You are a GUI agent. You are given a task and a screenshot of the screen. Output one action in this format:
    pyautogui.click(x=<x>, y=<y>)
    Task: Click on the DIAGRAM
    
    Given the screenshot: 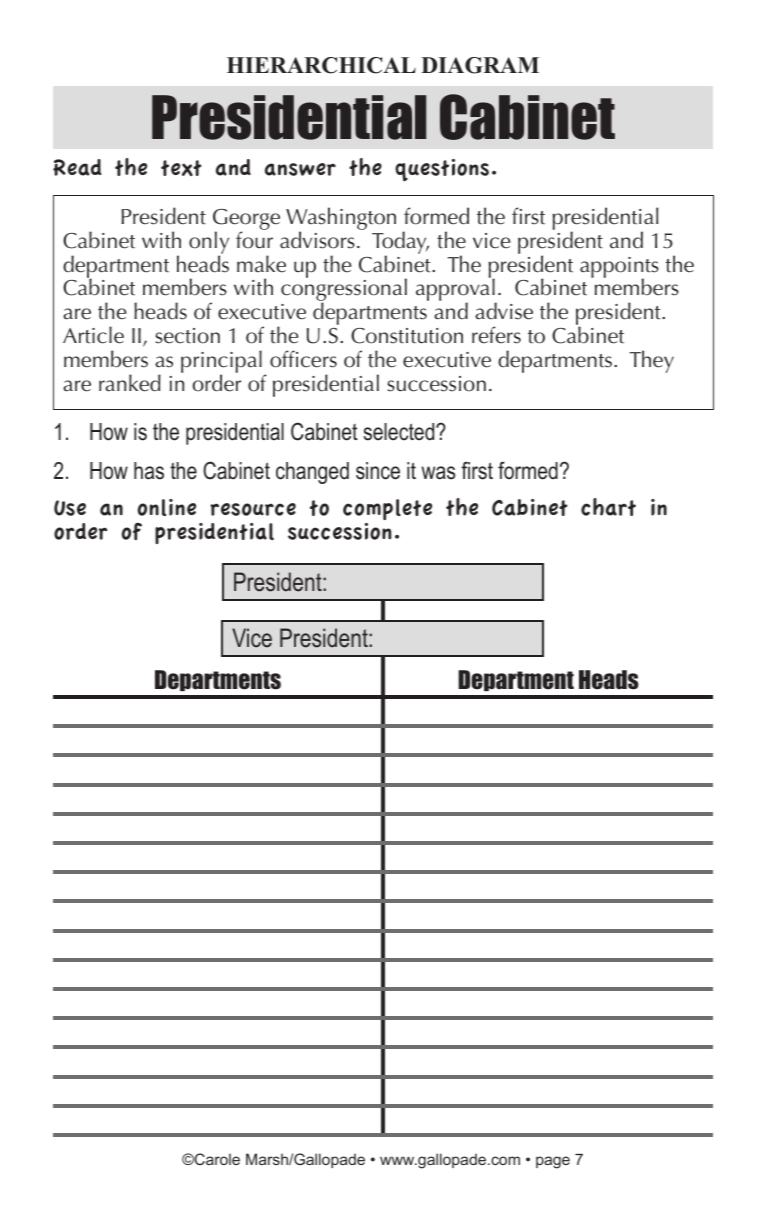 What is the action you would take?
    pyautogui.click(x=480, y=65)
